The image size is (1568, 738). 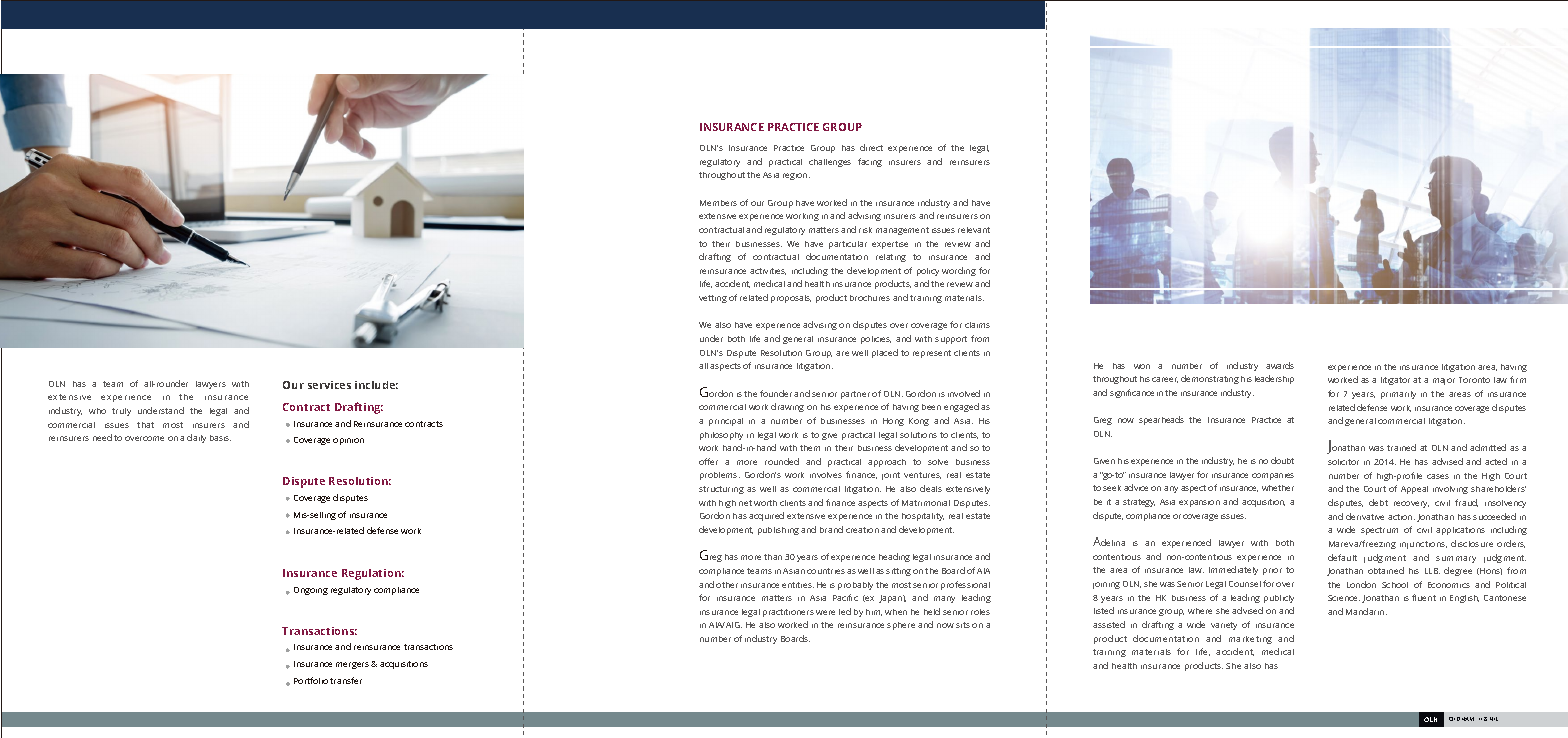 I want to click on sphere, so click(x=901, y=626).
